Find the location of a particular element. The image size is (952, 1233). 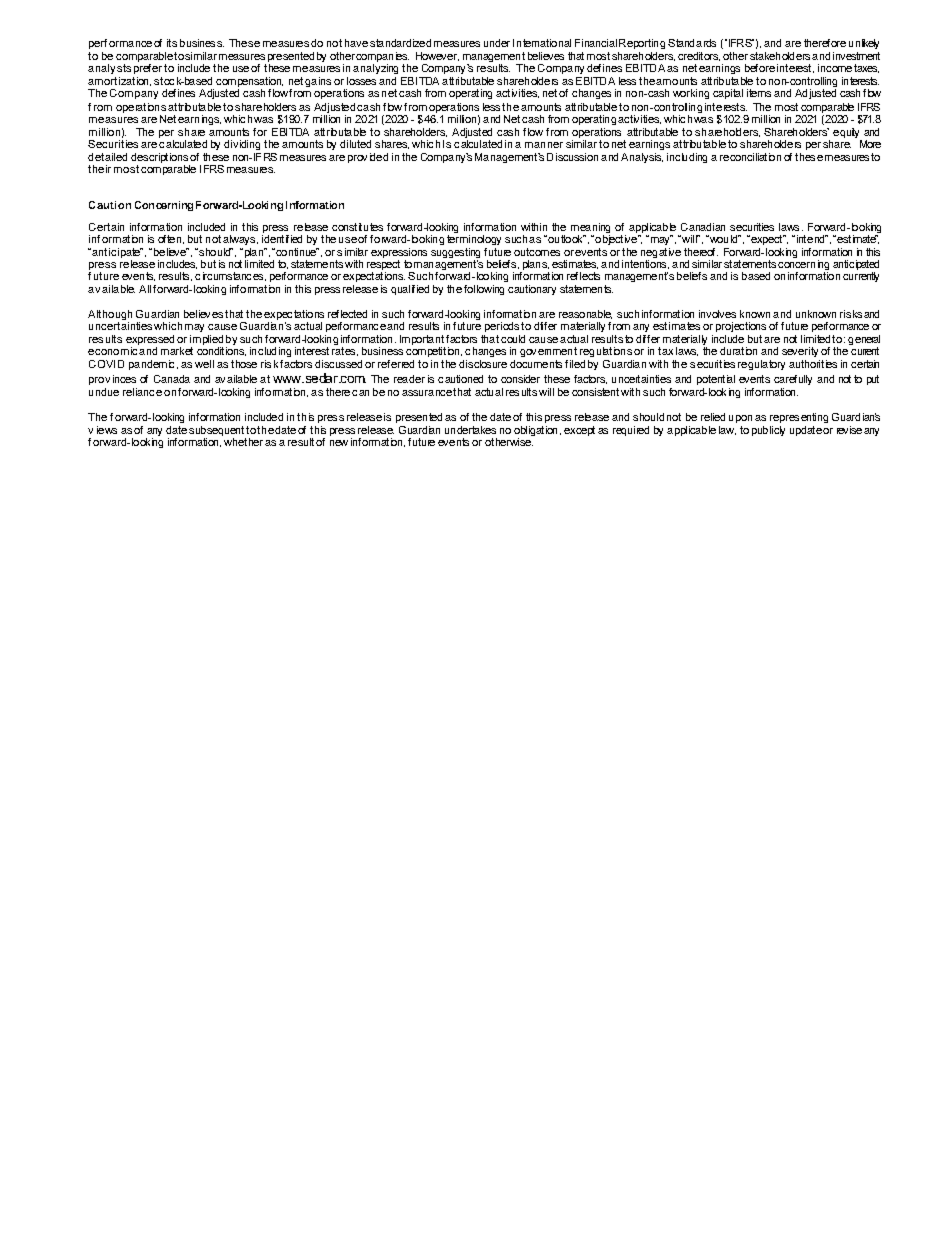

stakeholders is located at coordinates (780, 56).
